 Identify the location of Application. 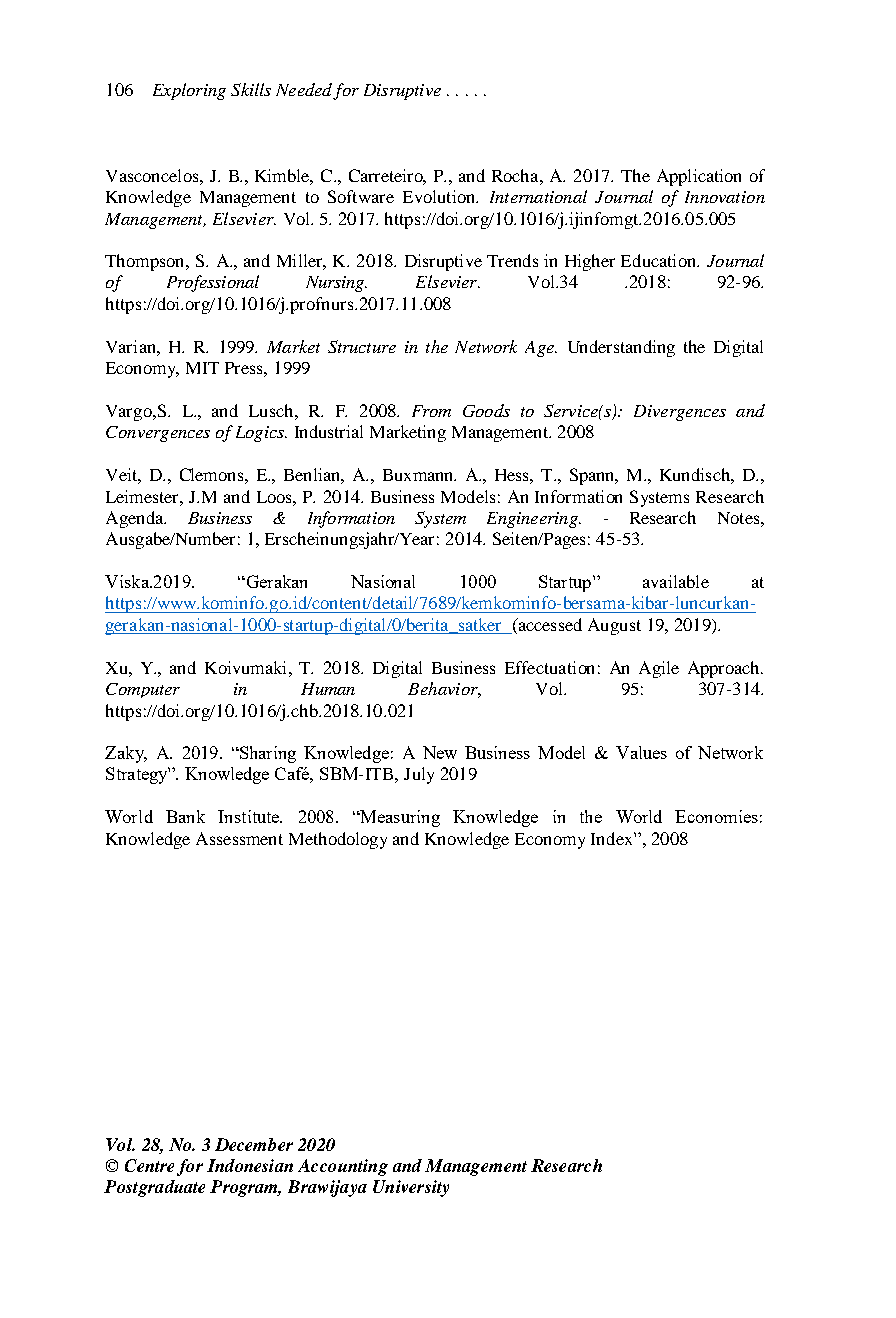
(699, 177).
